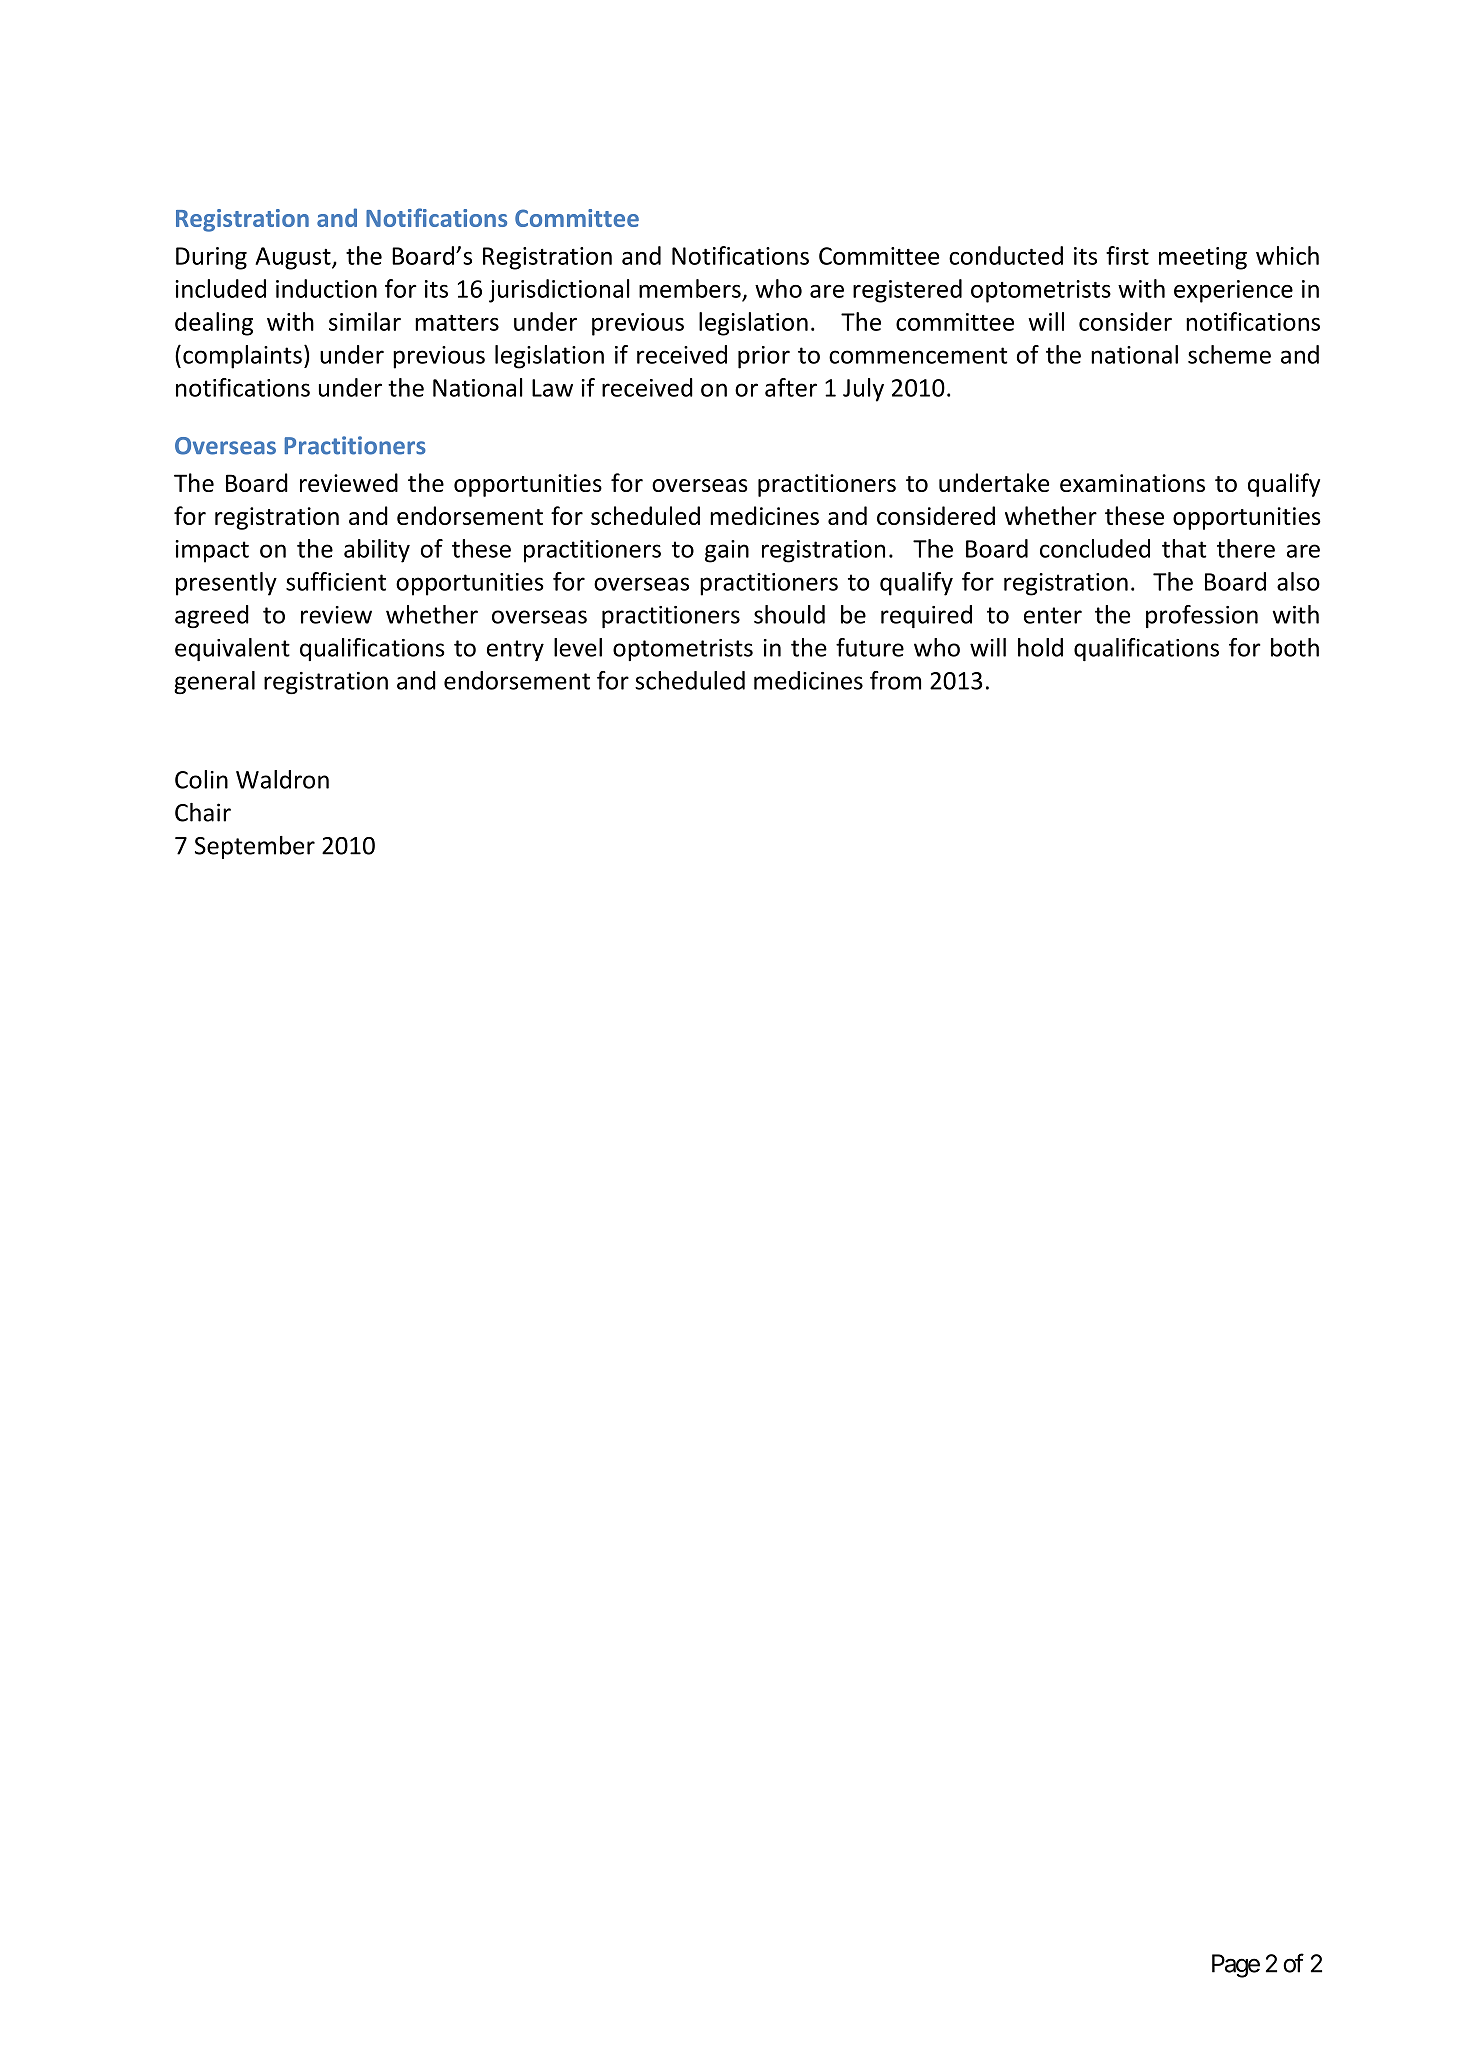  What do you see at coordinates (203, 812) in the image?
I see `Chair` at bounding box center [203, 812].
